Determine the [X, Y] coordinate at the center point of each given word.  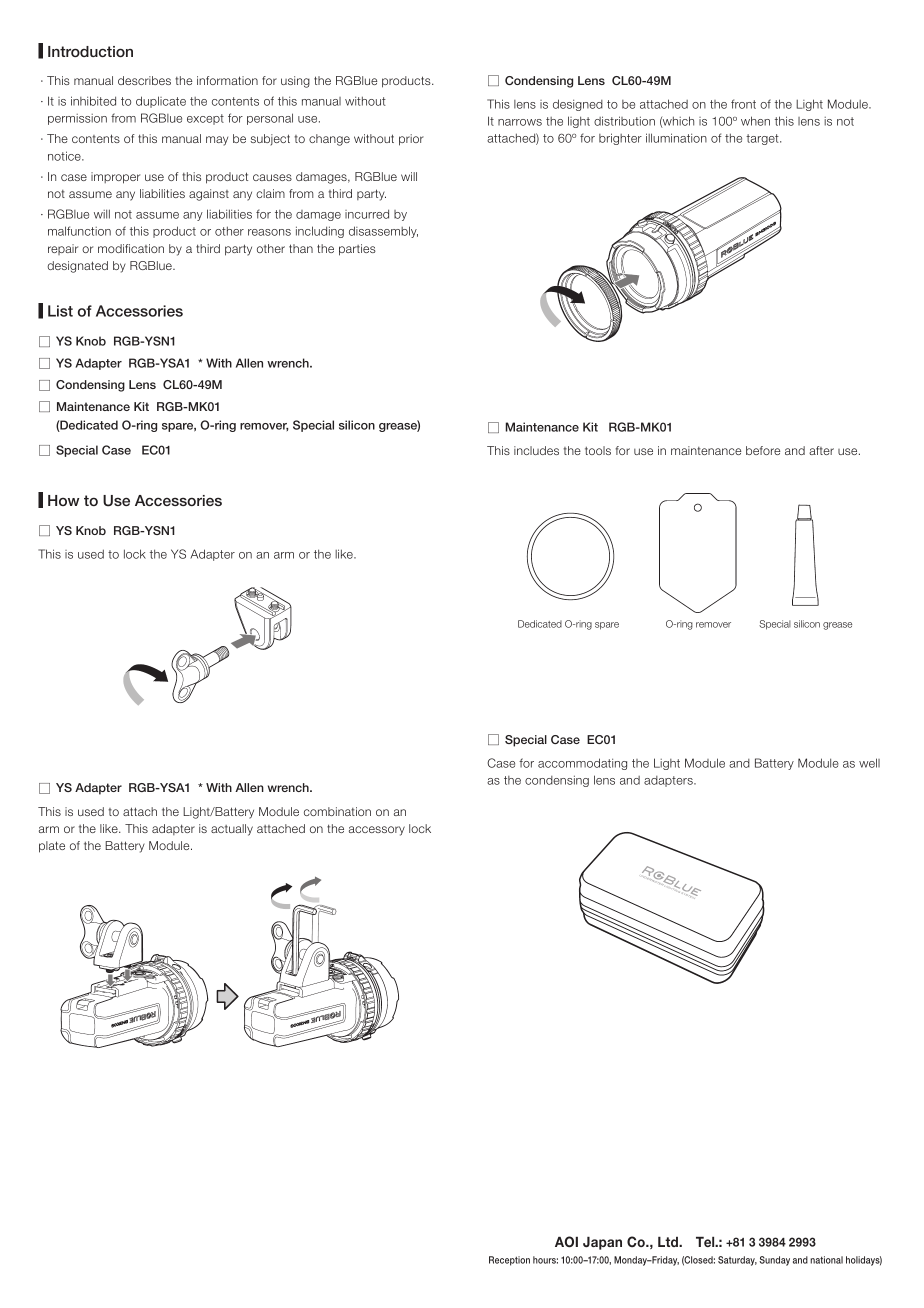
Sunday [774, 1261]
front [743, 104]
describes [144, 80]
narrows [520, 122]
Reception [509, 1261]
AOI [566, 1242]
